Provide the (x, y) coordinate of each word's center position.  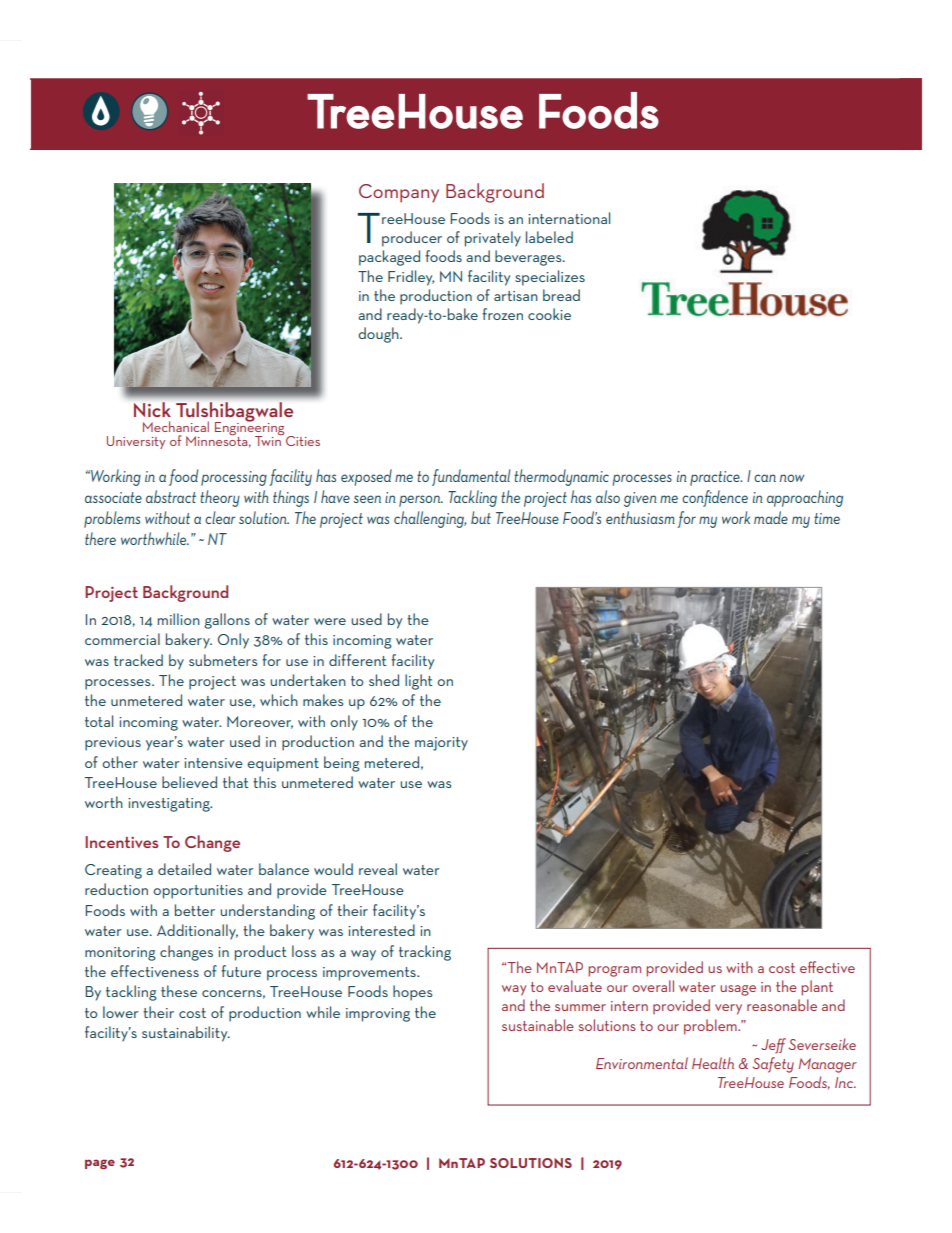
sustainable (538, 1025)
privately (493, 239)
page (100, 1164)
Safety (773, 1065)
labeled (549, 237)
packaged (389, 258)
